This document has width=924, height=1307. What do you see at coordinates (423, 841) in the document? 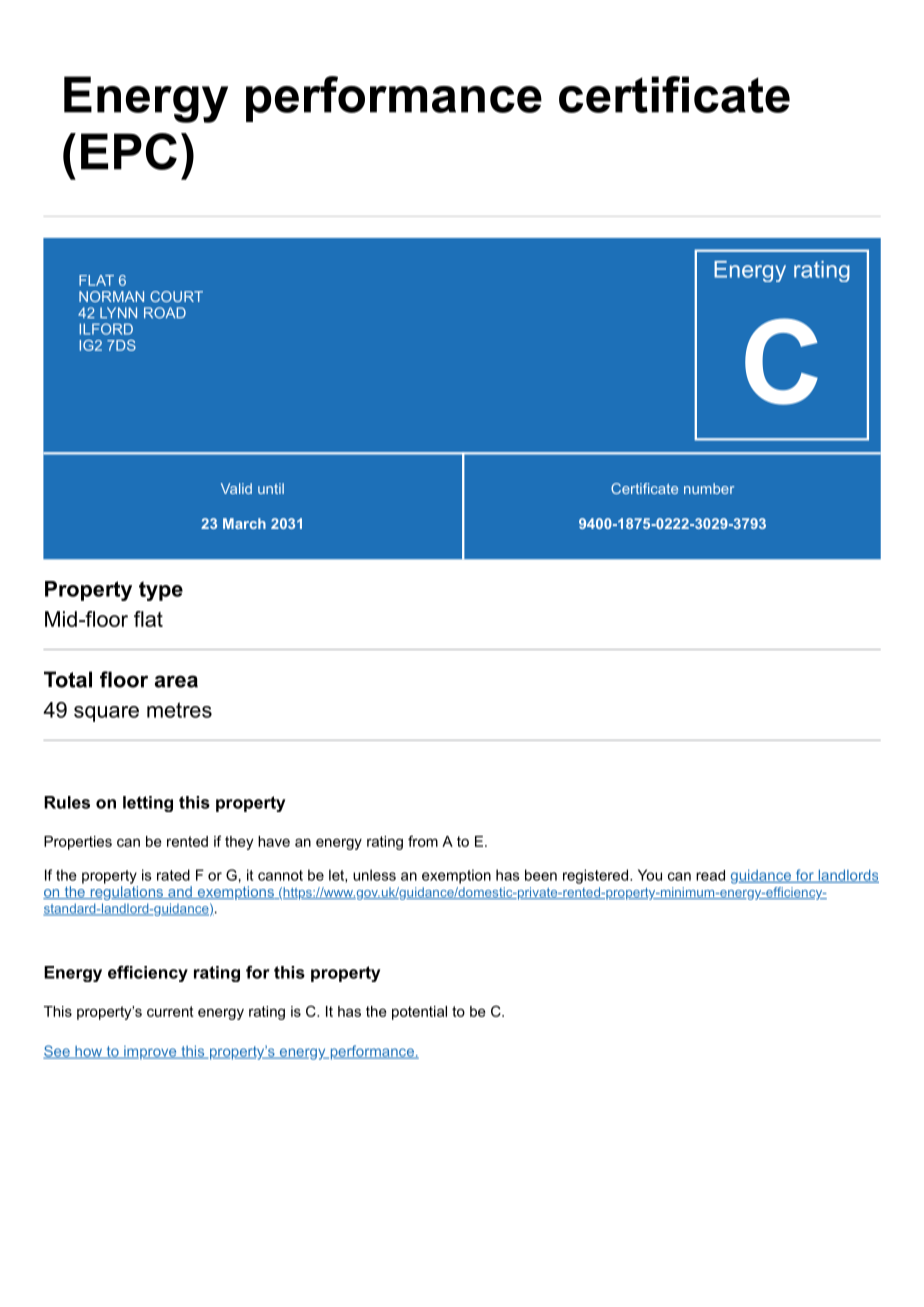
I see `from` at bounding box center [423, 841].
